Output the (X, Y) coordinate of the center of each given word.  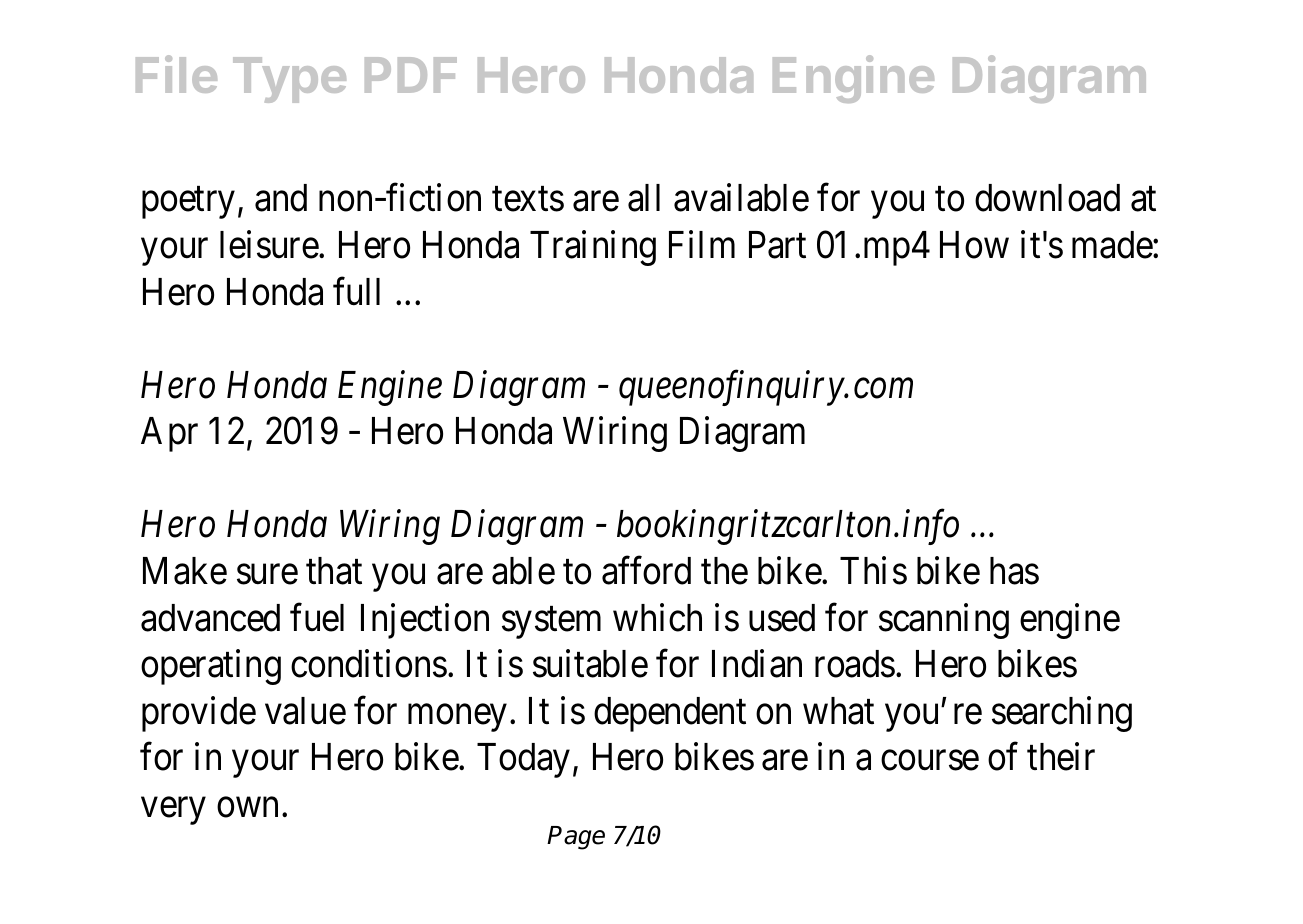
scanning (944, 621)
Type (289, 80)
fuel (317, 617)
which (657, 617)
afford (646, 571)
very (173, 811)
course (930, 761)
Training (593, 248)
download (1047, 198)
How (974, 245)
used (782, 618)
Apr (169, 434)
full (356, 291)
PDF (411, 75)
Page (576, 838)
